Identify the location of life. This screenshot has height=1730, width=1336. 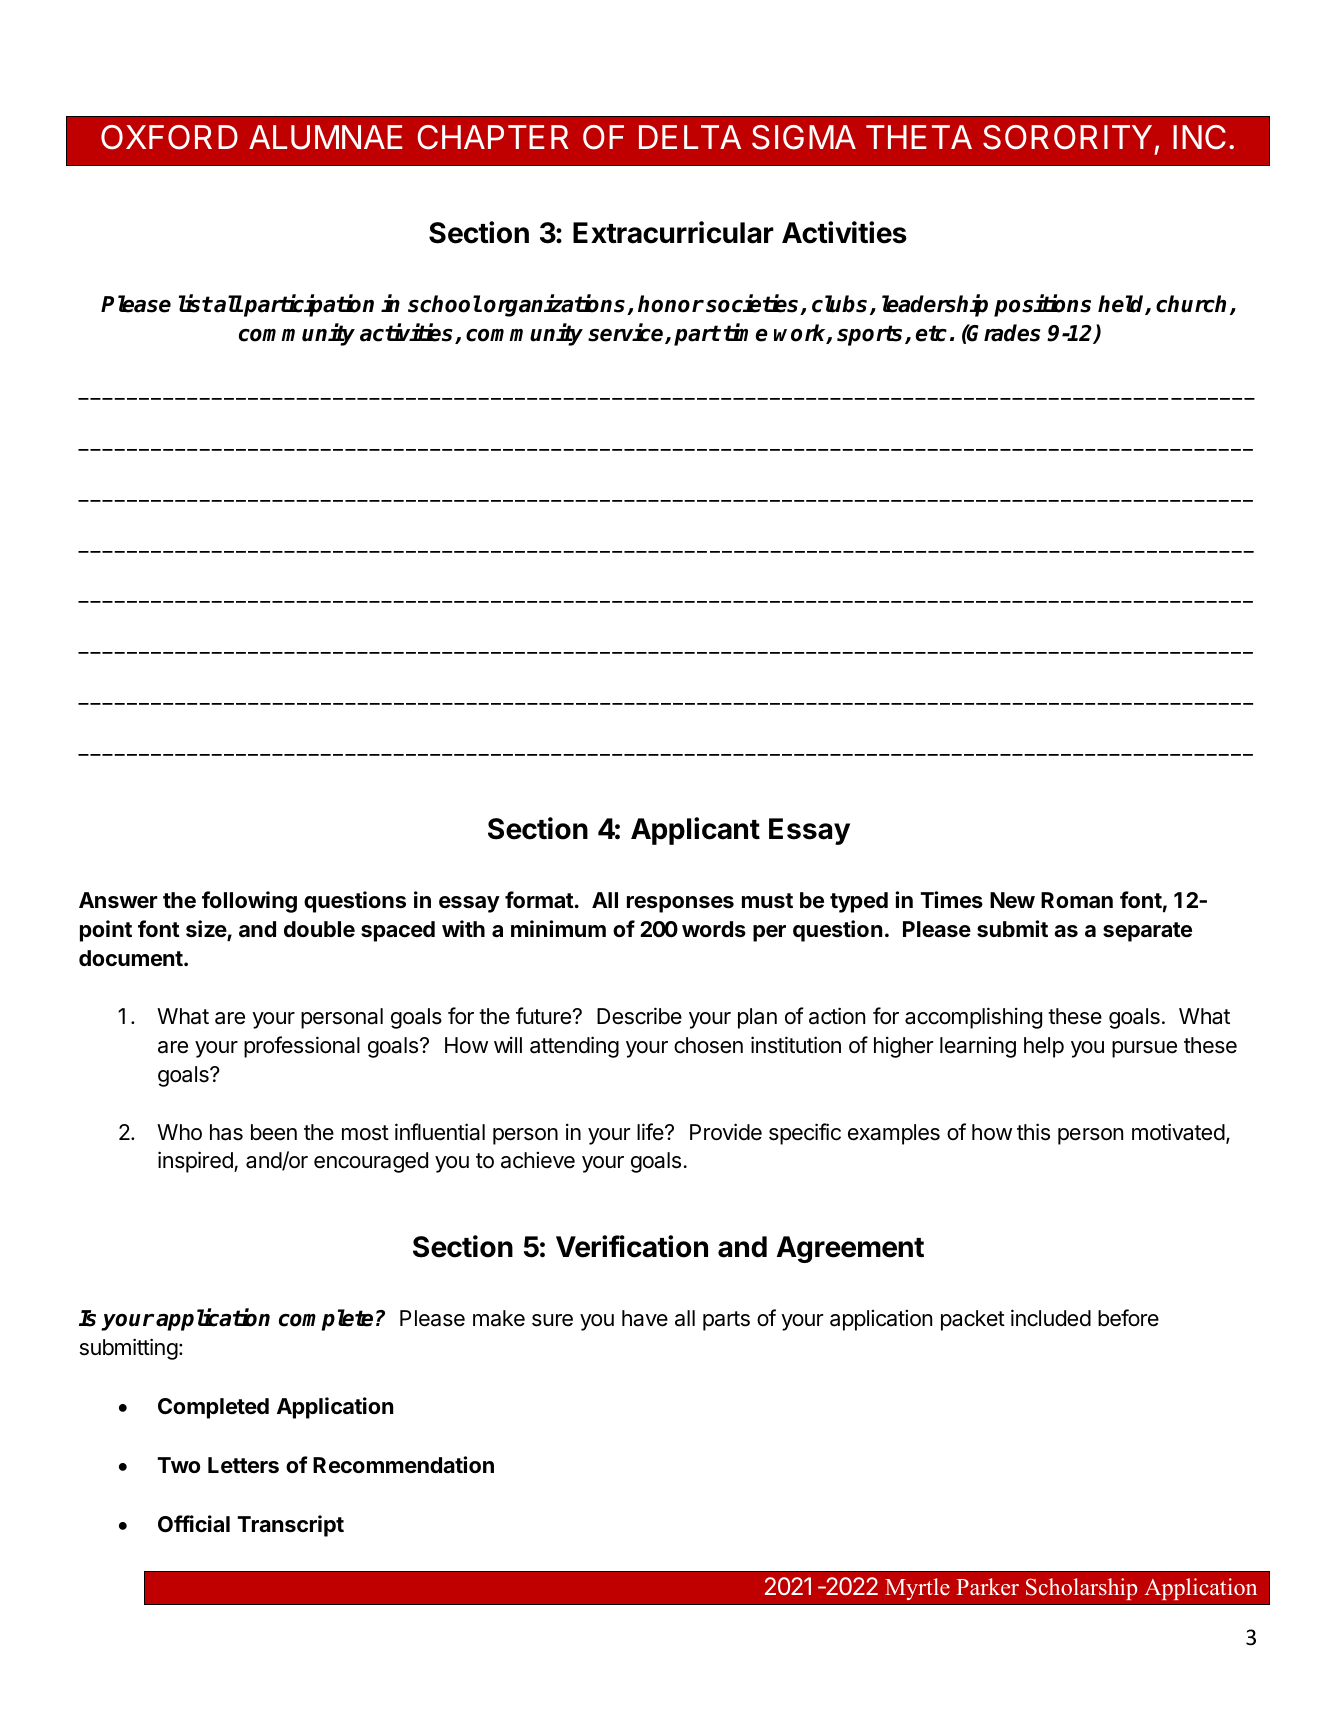
(651, 1132).
